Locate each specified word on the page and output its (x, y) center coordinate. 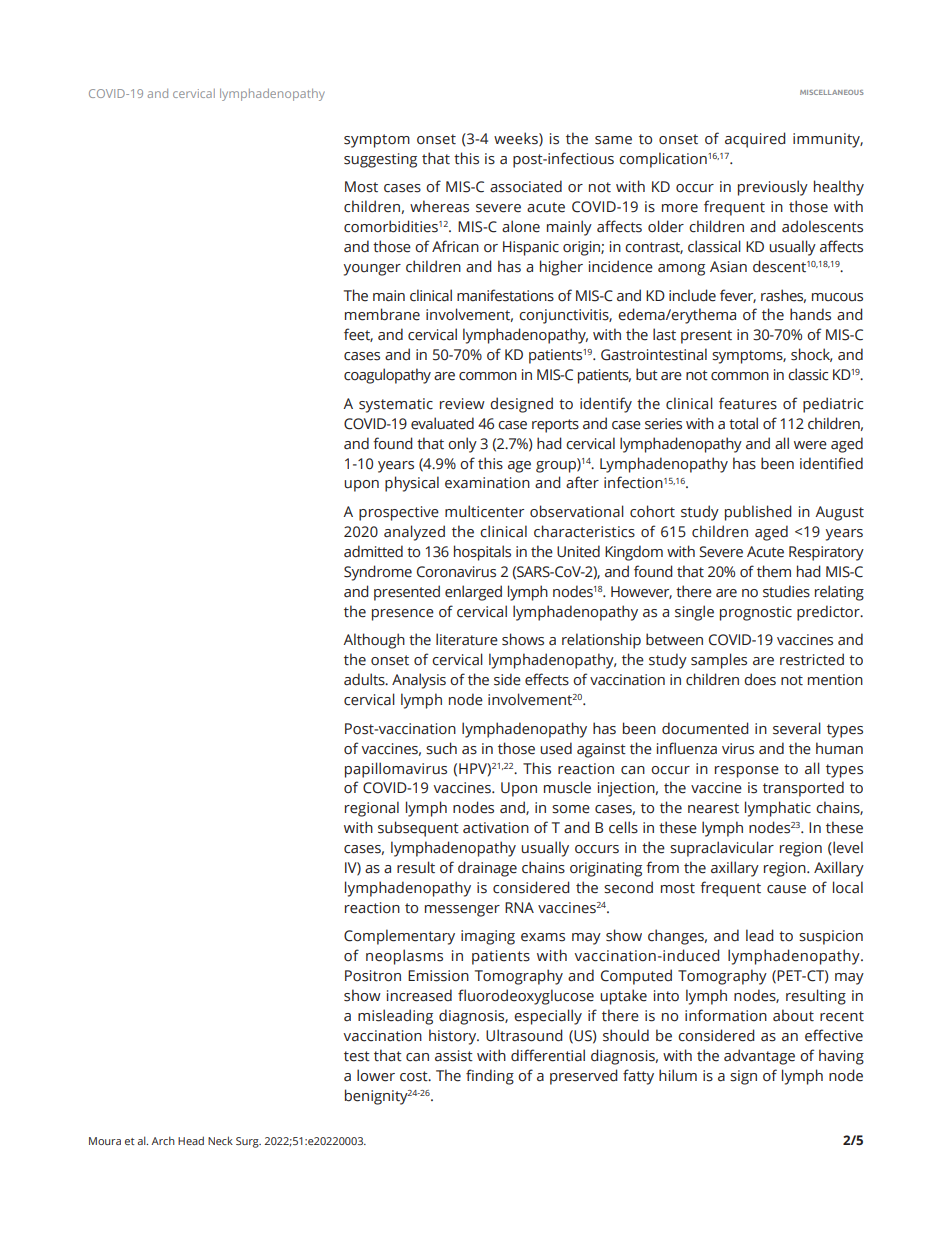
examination (487, 483)
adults (365, 679)
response (747, 772)
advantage (759, 1057)
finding (490, 1077)
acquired (755, 140)
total (743, 423)
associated (526, 186)
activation (496, 828)
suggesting (380, 160)
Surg (248, 1142)
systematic (396, 405)
